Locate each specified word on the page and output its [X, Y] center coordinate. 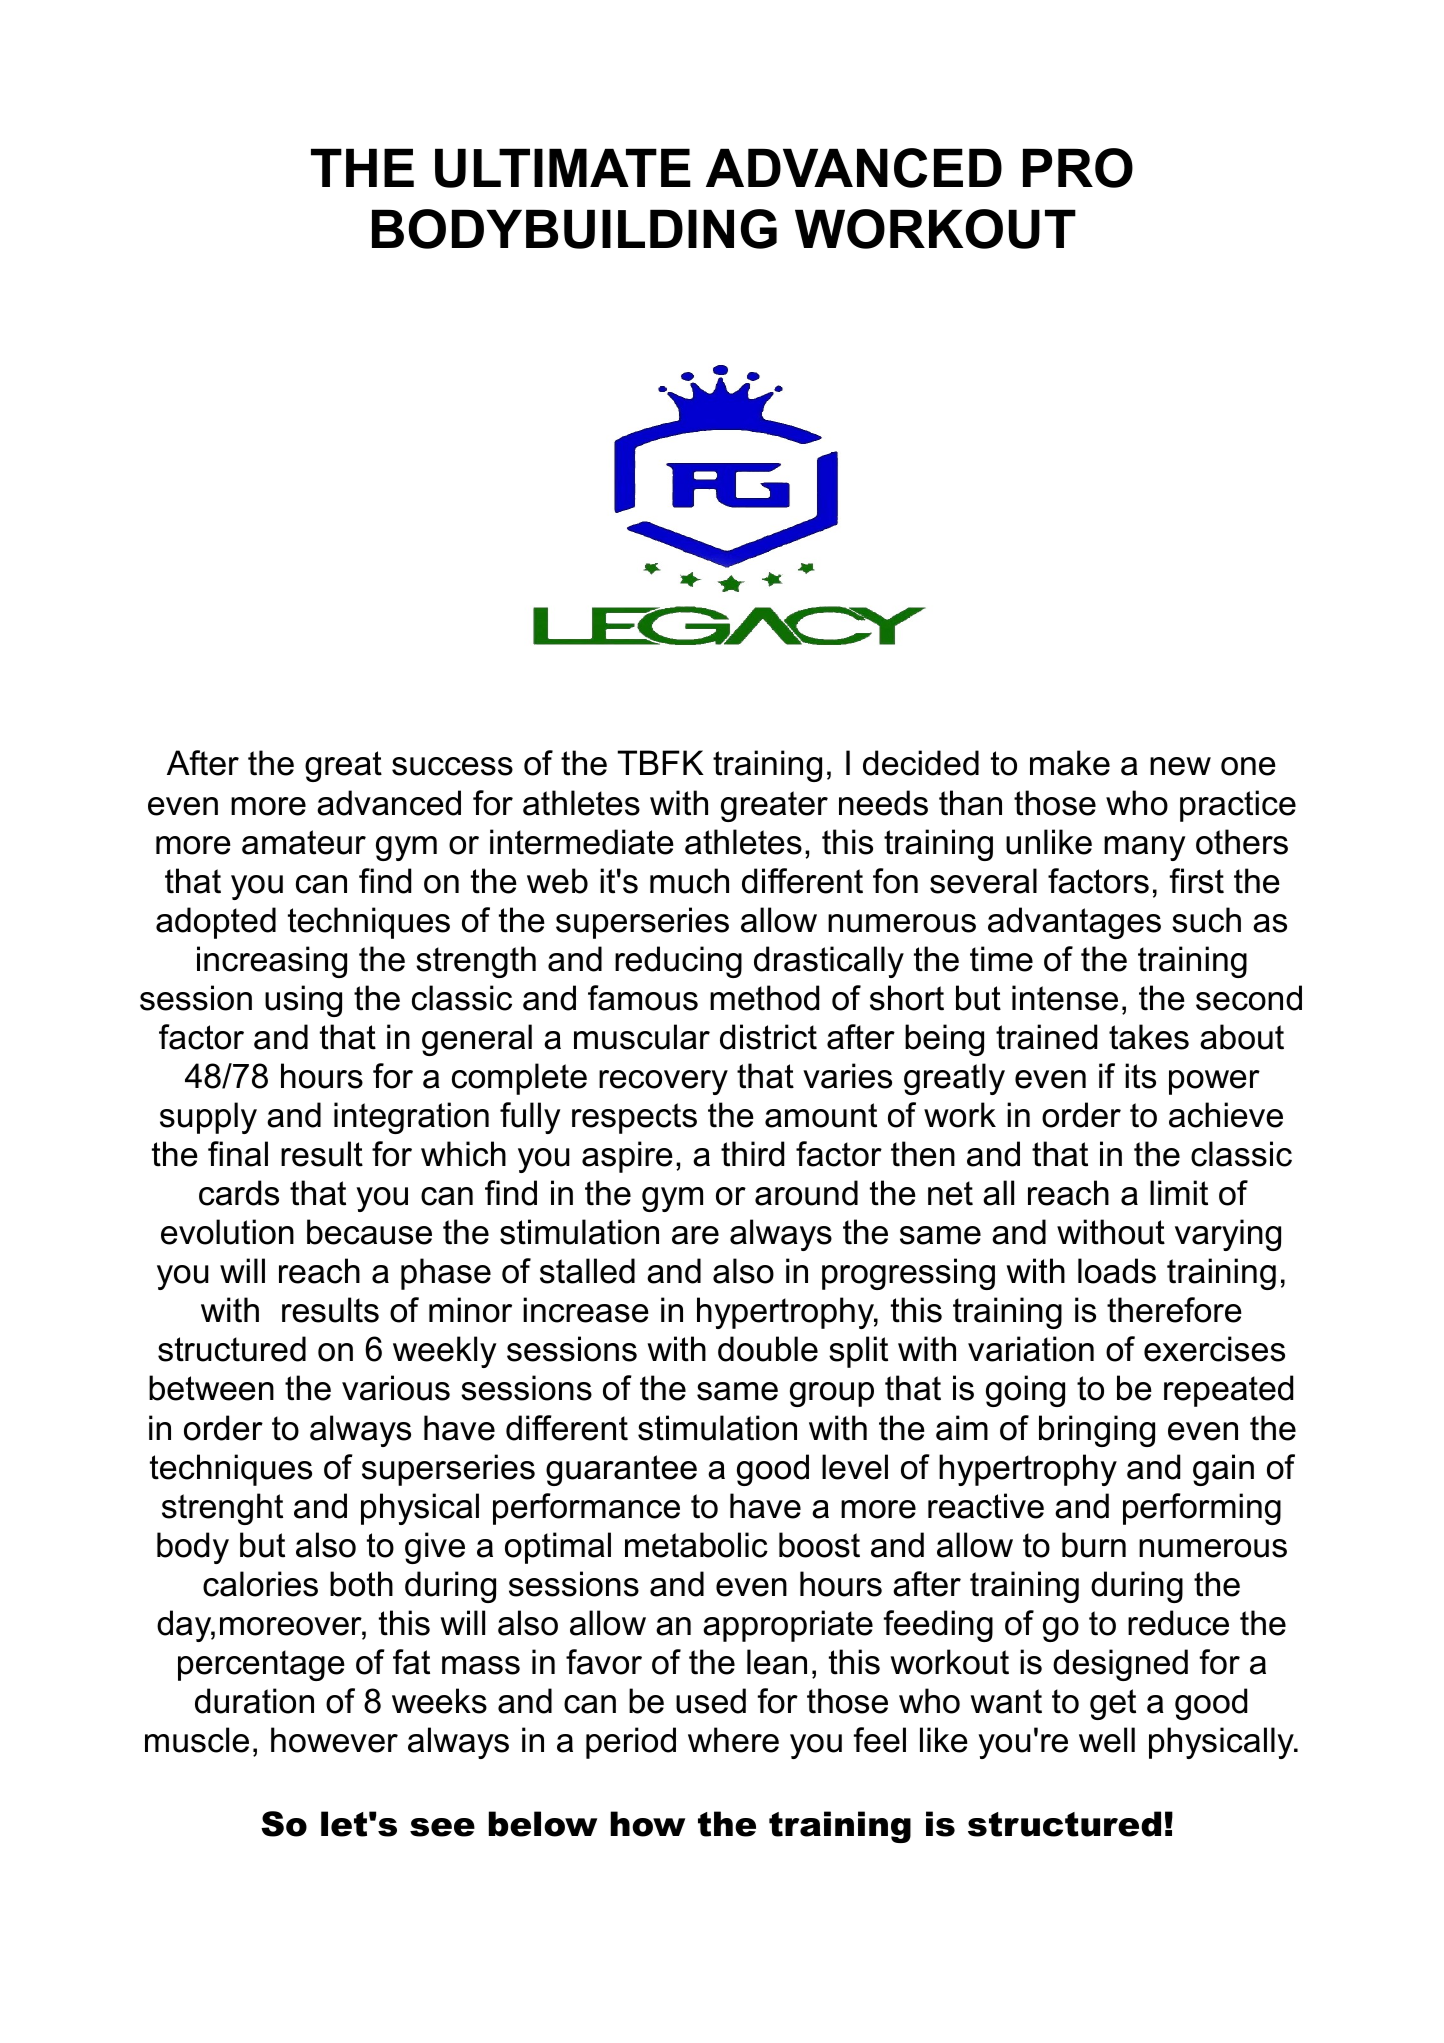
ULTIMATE [563, 168]
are [695, 1235]
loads [1117, 1271]
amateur [304, 842]
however [334, 1740]
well [1107, 1740]
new [1180, 766]
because [369, 1232]
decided [921, 763]
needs [883, 803]
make [1070, 763]
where [733, 1740]
